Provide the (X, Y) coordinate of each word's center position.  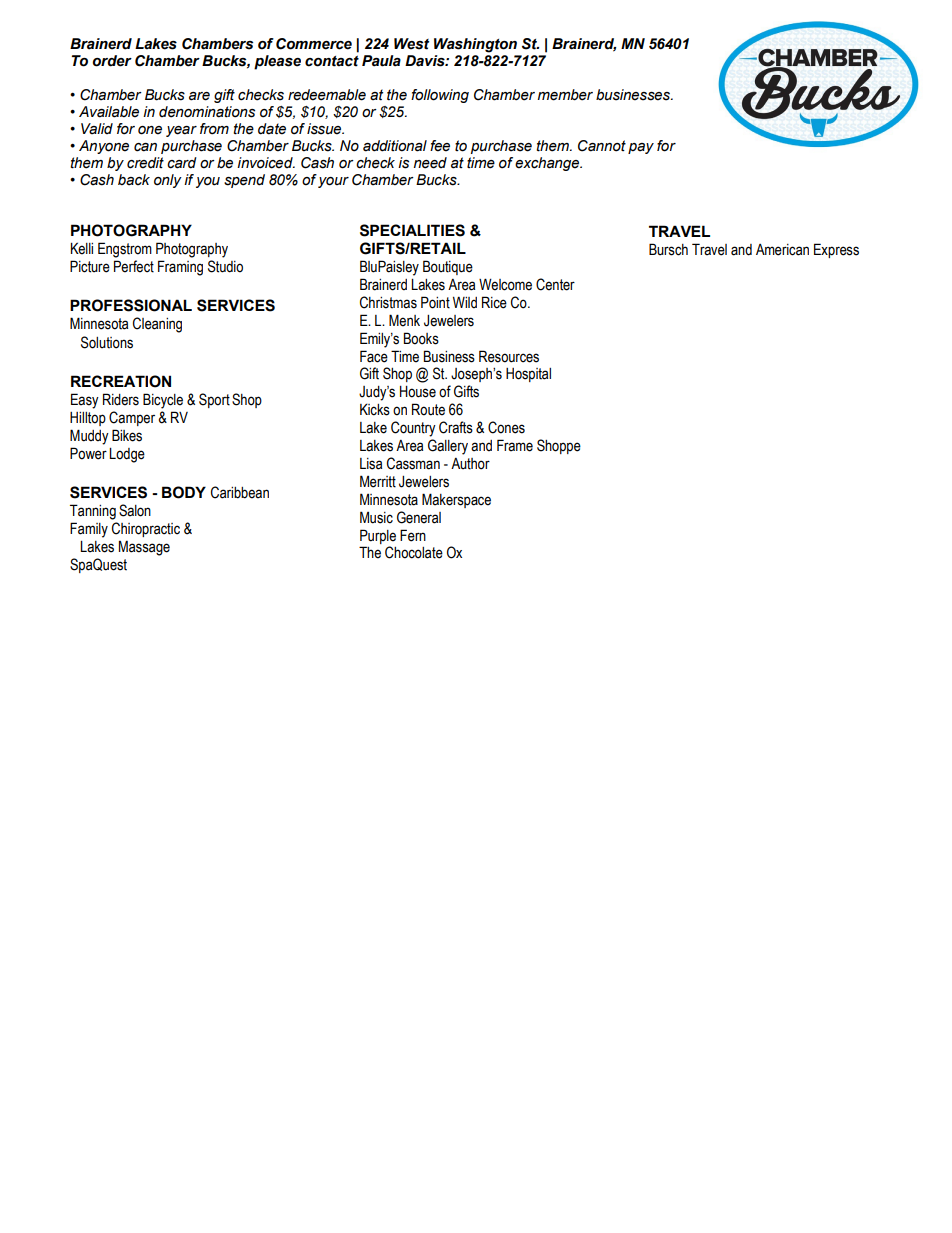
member (565, 95)
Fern (413, 535)
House (418, 392)
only (168, 181)
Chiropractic (146, 529)
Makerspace (456, 500)
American (782, 250)
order (112, 61)
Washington (475, 45)
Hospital (528, 375)
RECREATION (121, 381)
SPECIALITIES (412, 230)
